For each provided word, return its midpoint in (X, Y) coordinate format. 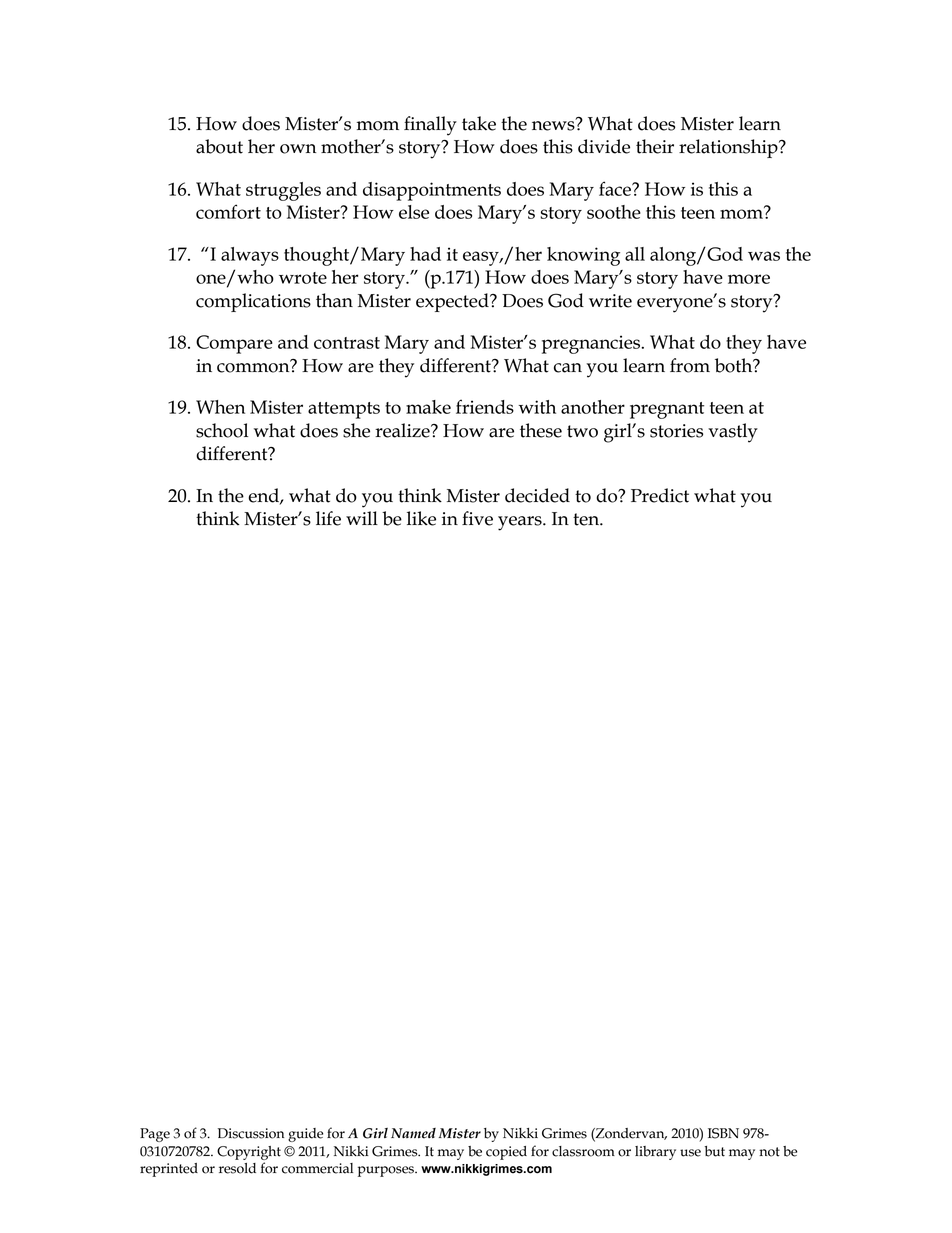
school (222, 430)
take (479, 123)
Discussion (251, 1133)
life (328, 518)
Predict (660, 495)
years (521, 523)
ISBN (723, 1133)
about (219, 146)
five (477, 518)
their (655, 146)
